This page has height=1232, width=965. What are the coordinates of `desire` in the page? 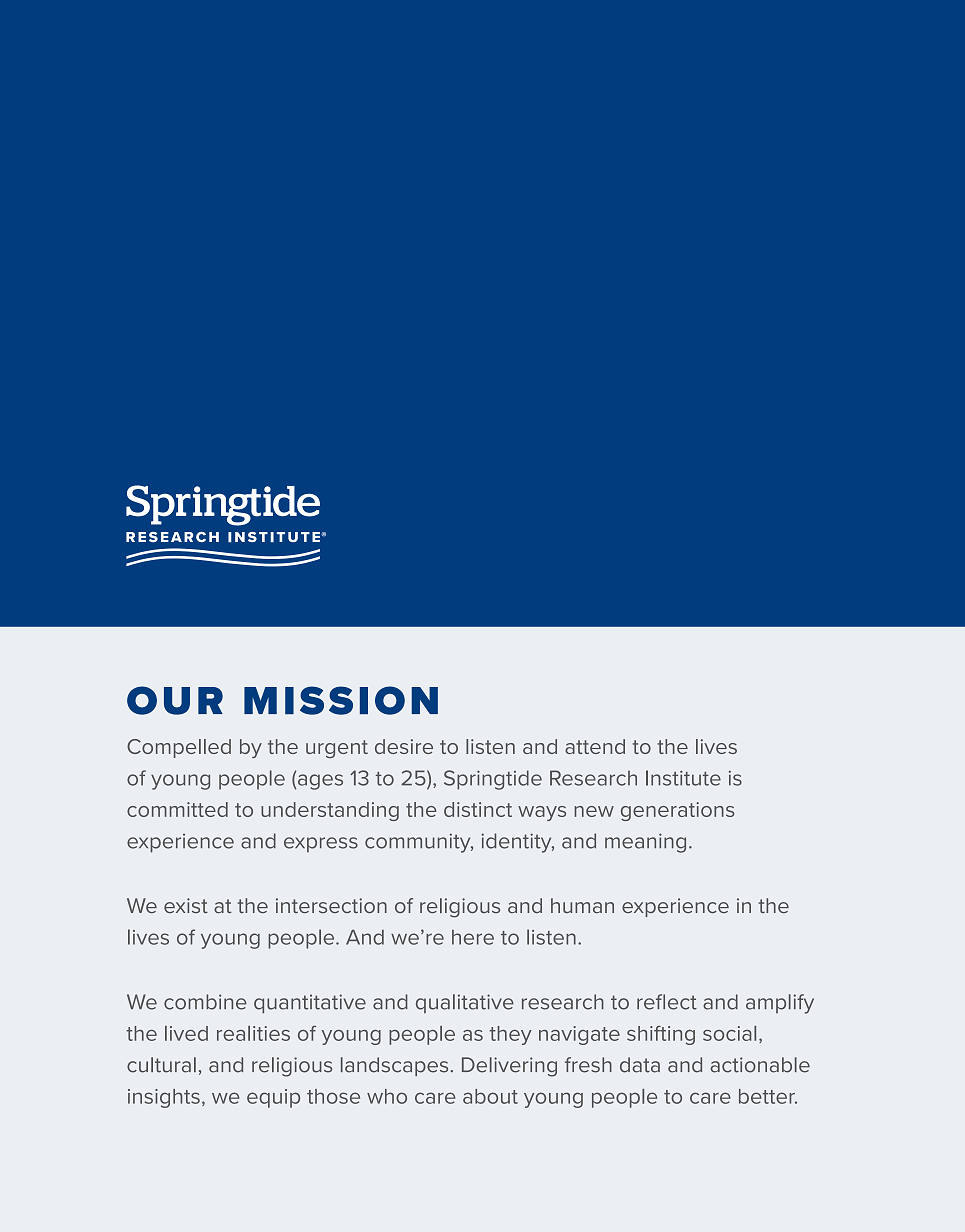 It's located at (404, 746).
